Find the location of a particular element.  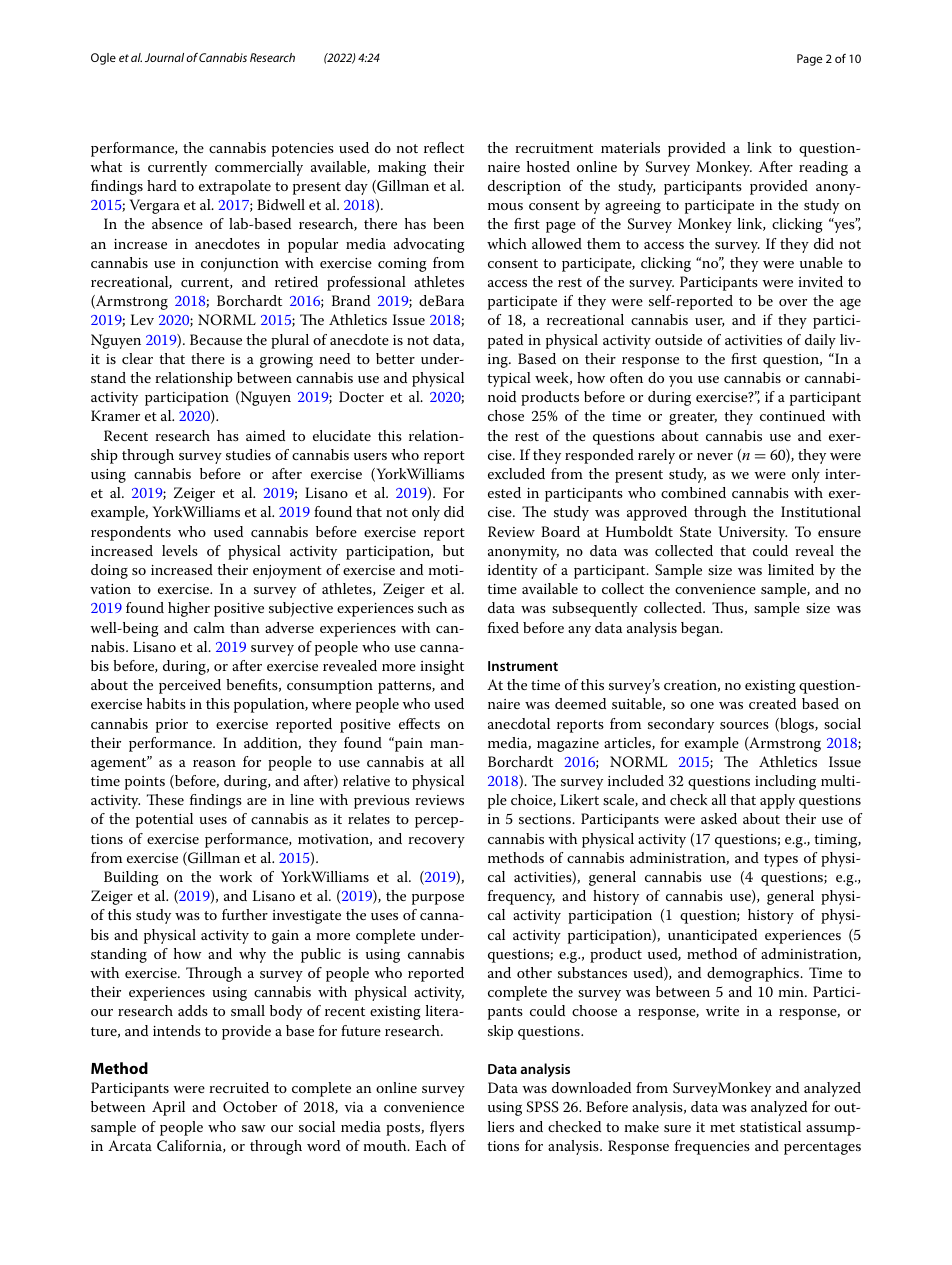

April is located at coordinates (168, 1108).
